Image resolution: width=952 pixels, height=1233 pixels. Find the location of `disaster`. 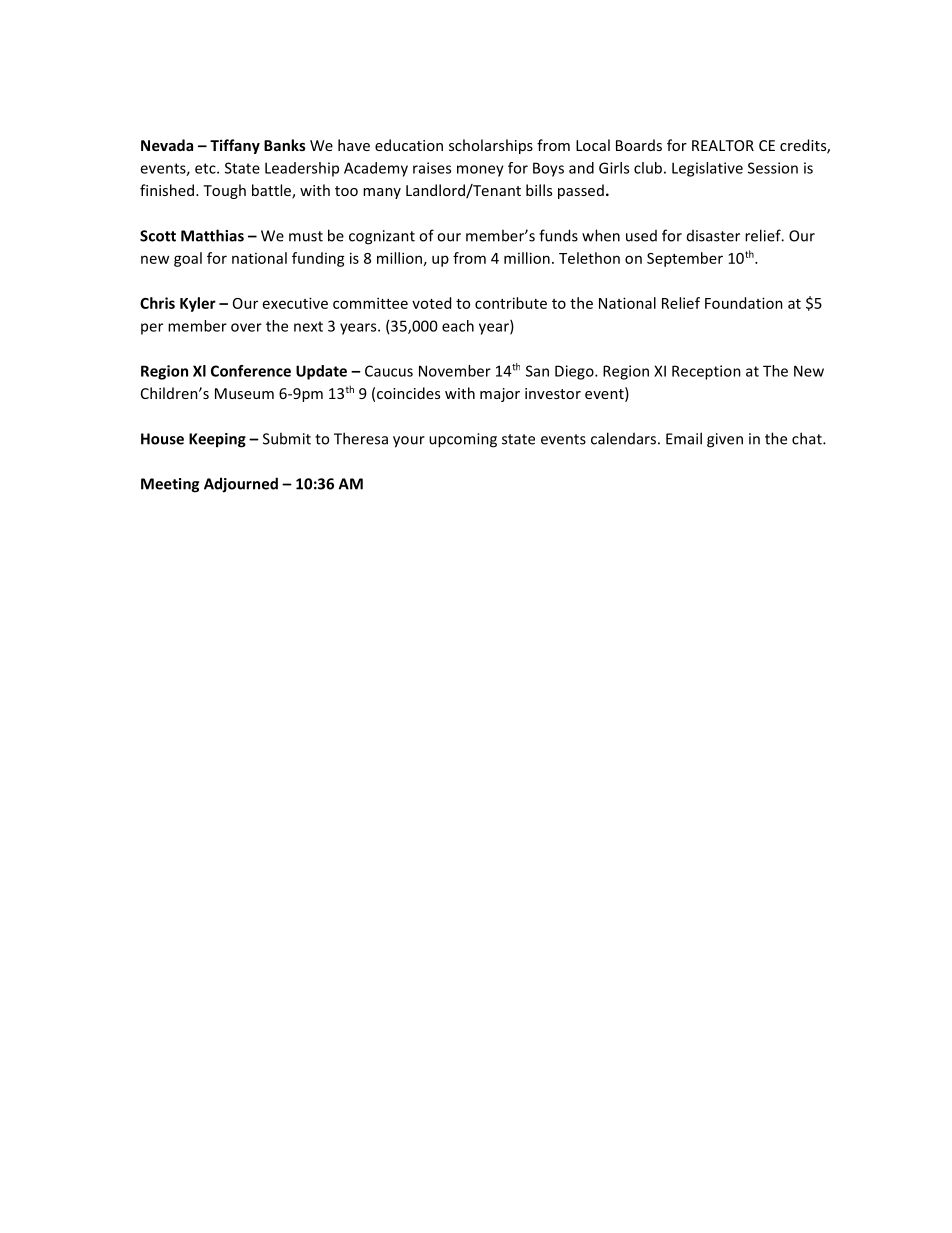

disaster is located at coordinates (713, 236).
